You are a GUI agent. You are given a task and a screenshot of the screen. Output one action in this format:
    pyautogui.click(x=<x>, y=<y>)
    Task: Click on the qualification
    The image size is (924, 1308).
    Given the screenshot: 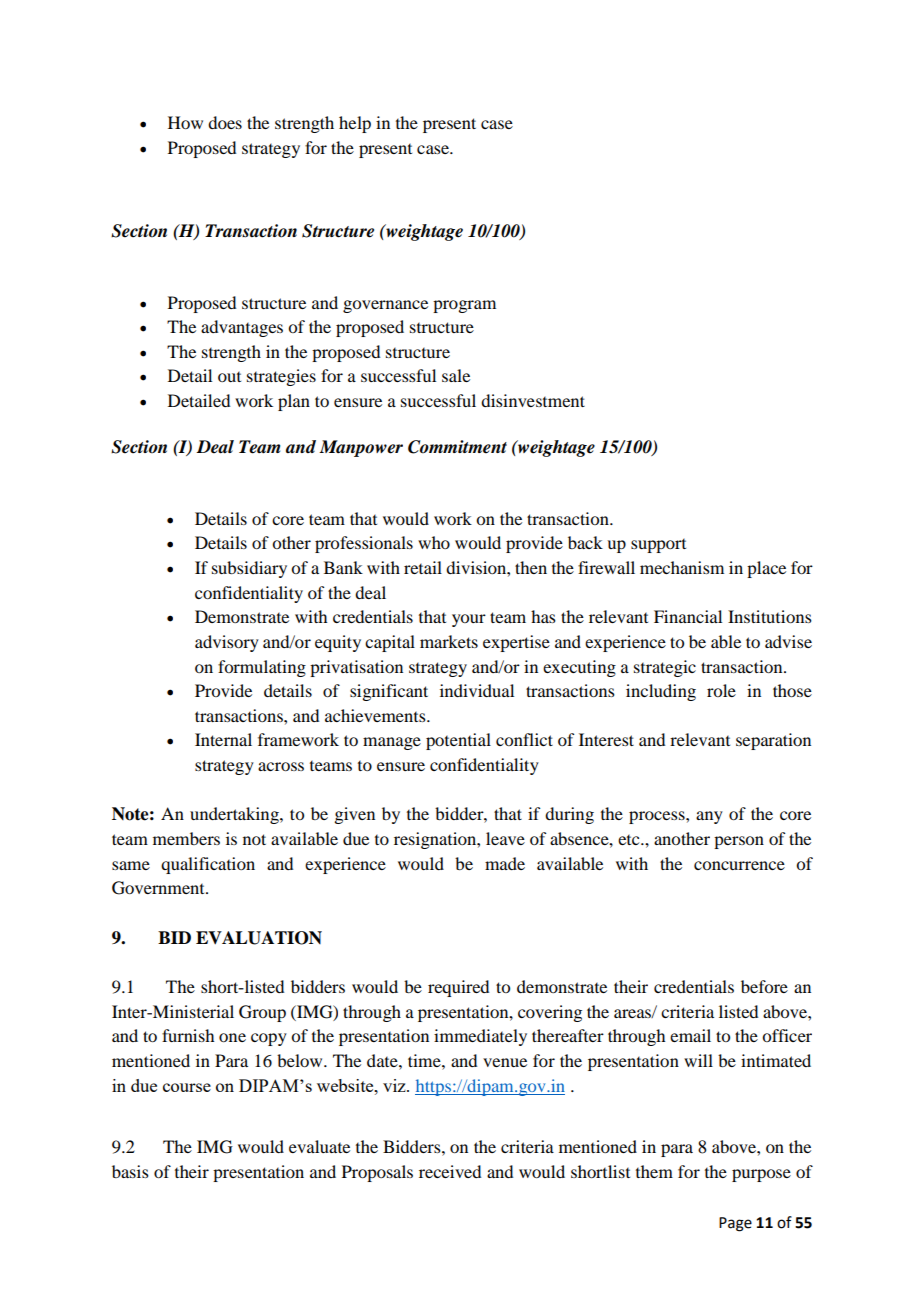 What is the action you would take?
    pyautogui.click(x=208, y=865)
